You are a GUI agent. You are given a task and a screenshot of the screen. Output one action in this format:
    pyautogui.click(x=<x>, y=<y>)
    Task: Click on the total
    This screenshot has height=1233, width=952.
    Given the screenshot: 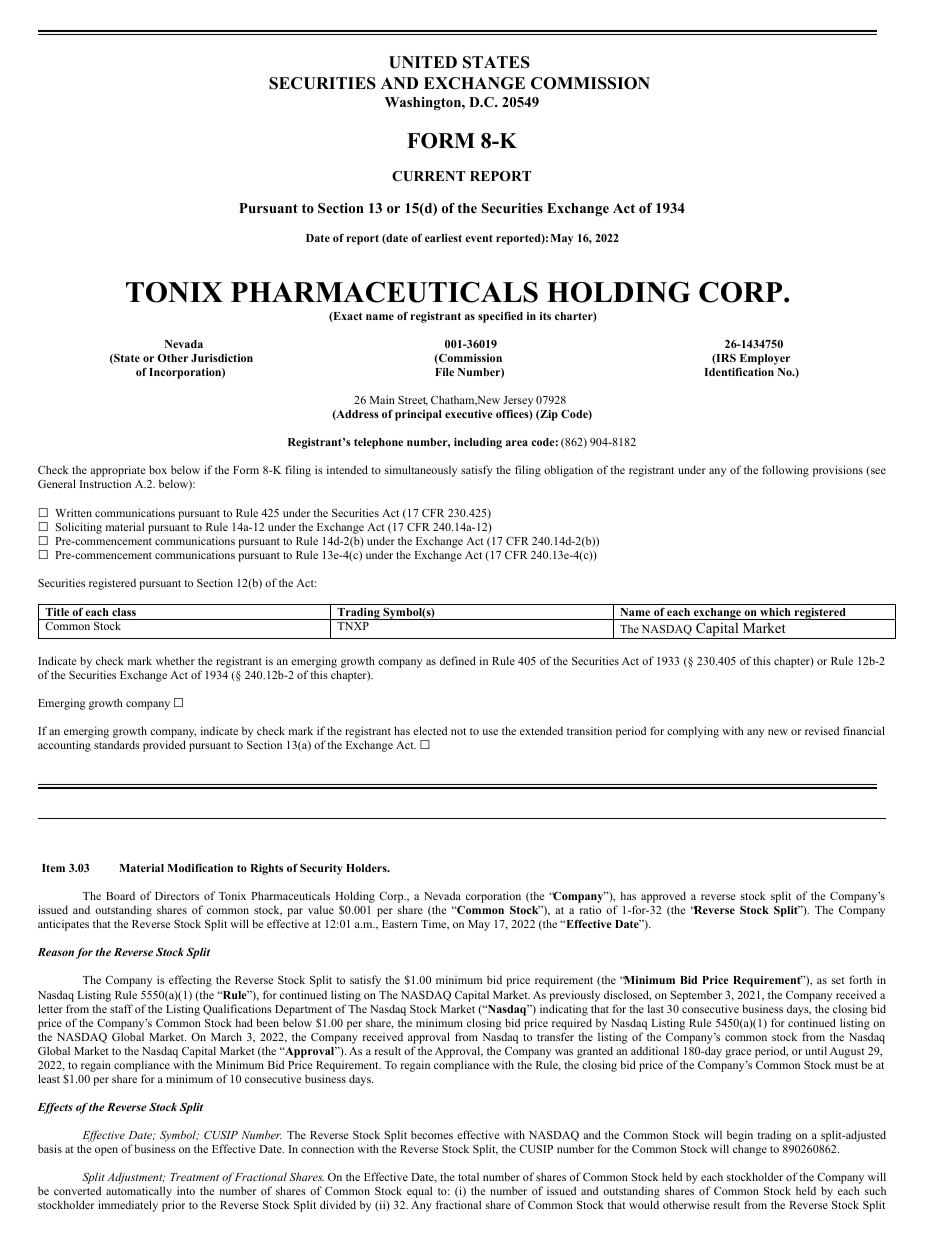 What is the action you would take?
    pyautogui.click(x=468, y=1176)
